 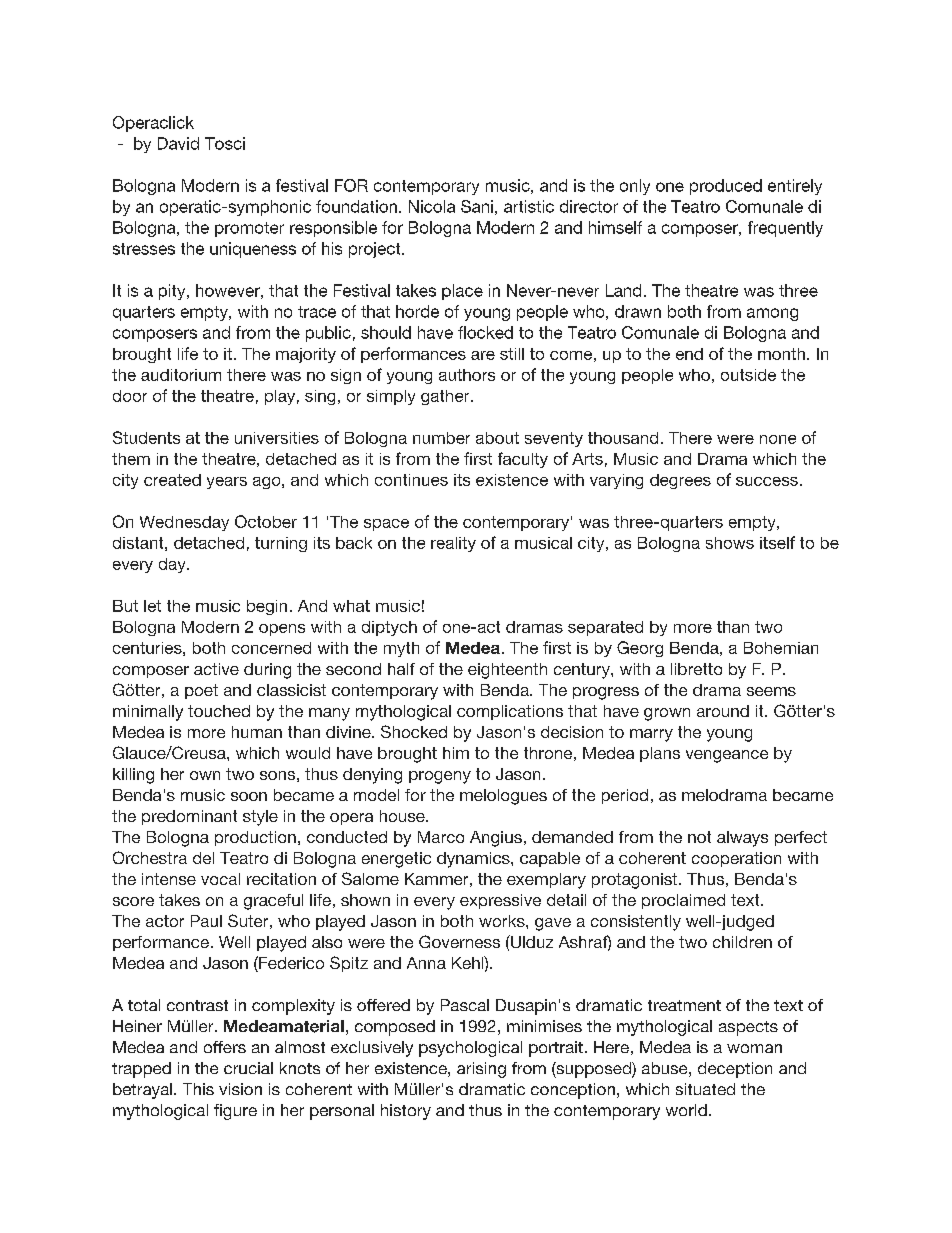 What do you see at coordinates (198, 1089) in the image?
I see `This` at bounding box center [198, 1089].
